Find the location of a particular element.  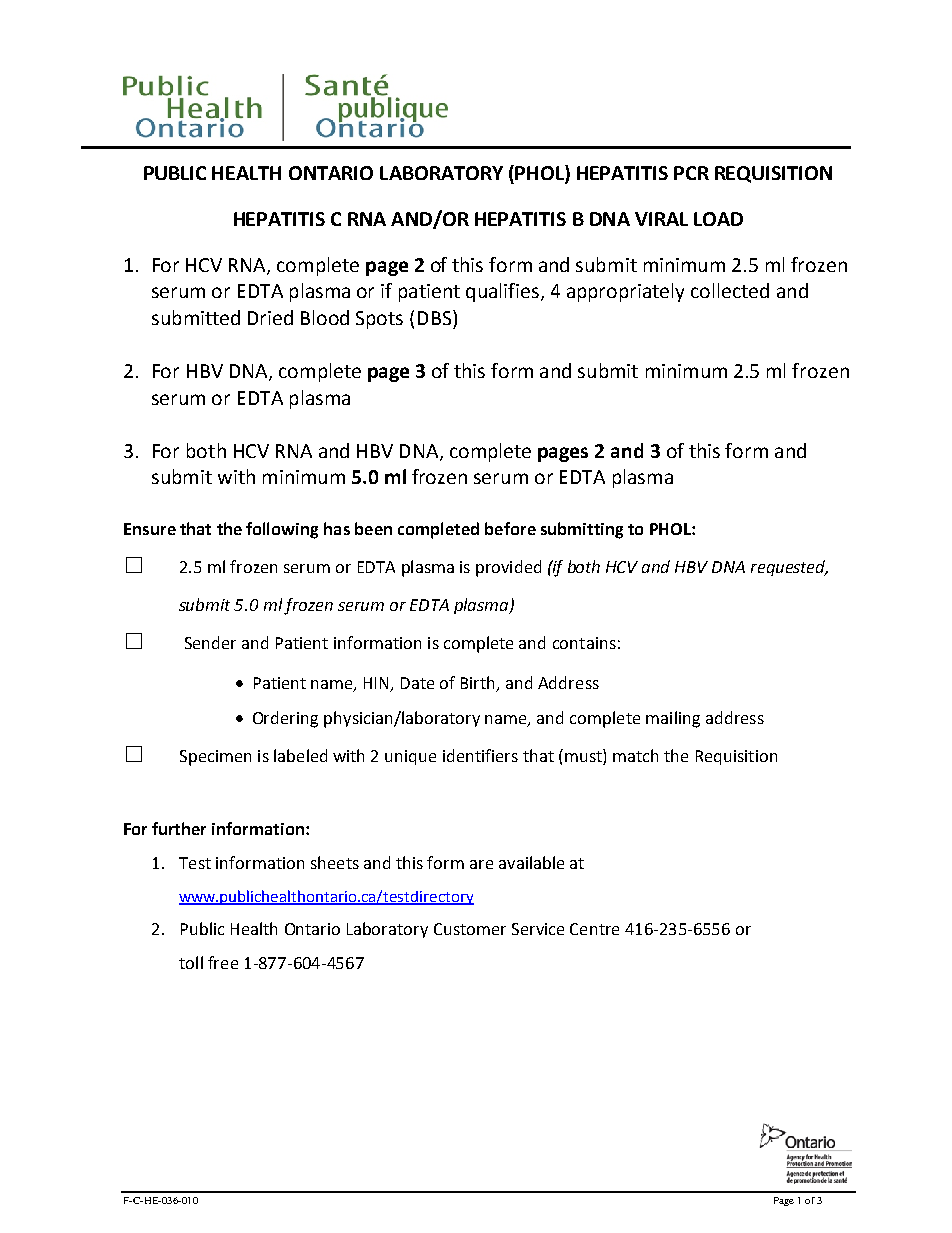

Birth is located at coordinates (479, 683).
